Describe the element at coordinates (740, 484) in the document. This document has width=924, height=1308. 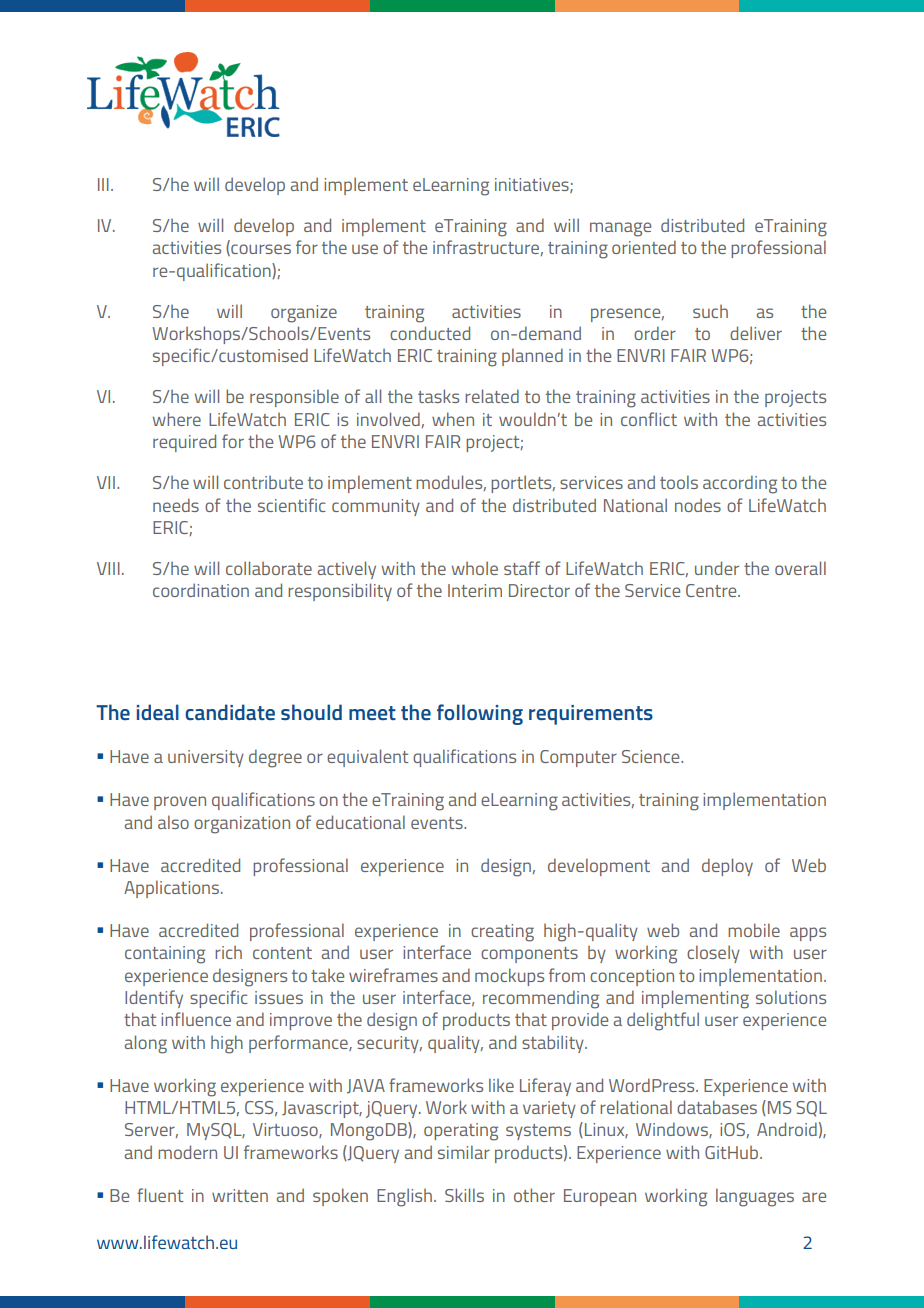
I see `according` at that location.
